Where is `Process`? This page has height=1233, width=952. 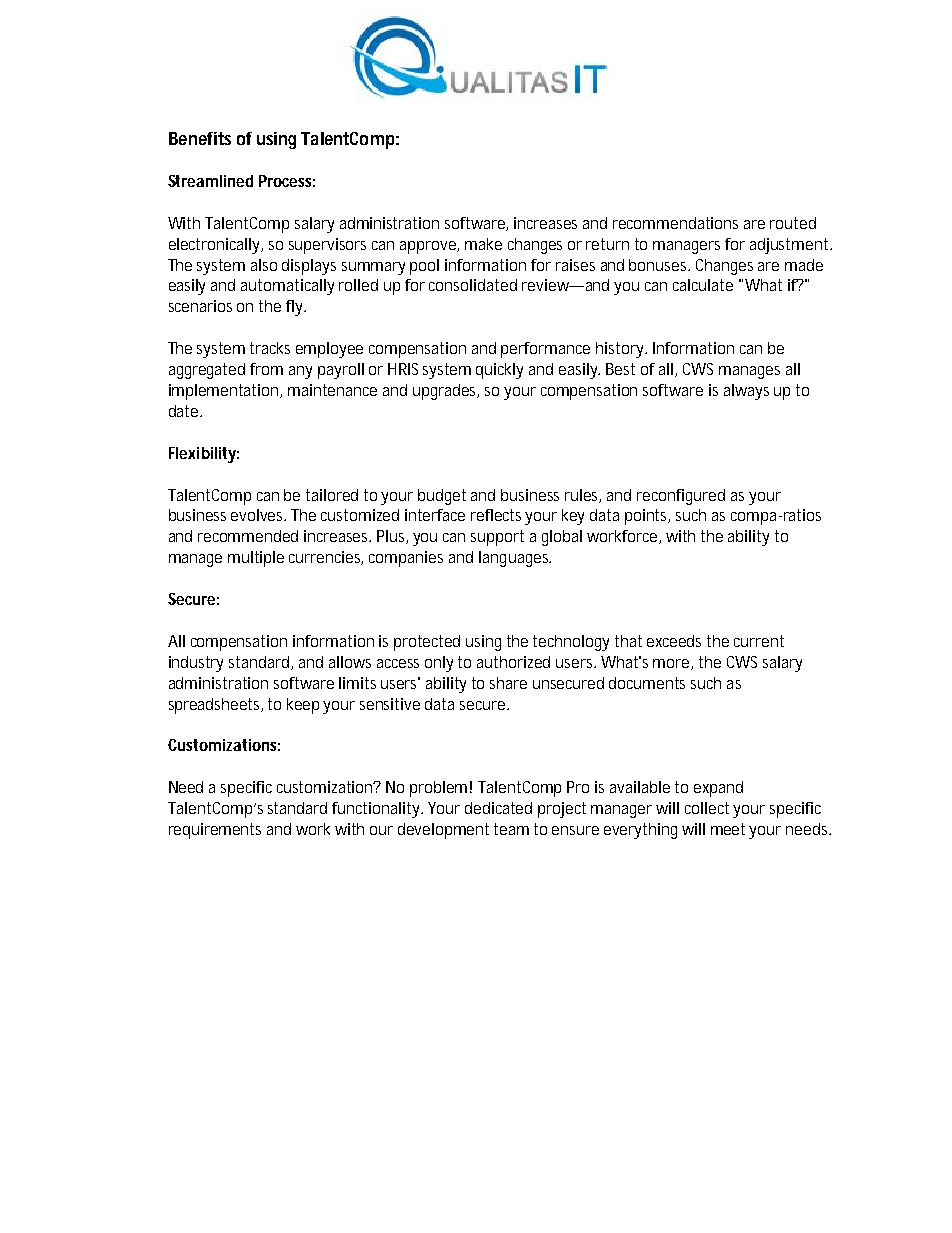 Process is located at coordinates (287, 181).
